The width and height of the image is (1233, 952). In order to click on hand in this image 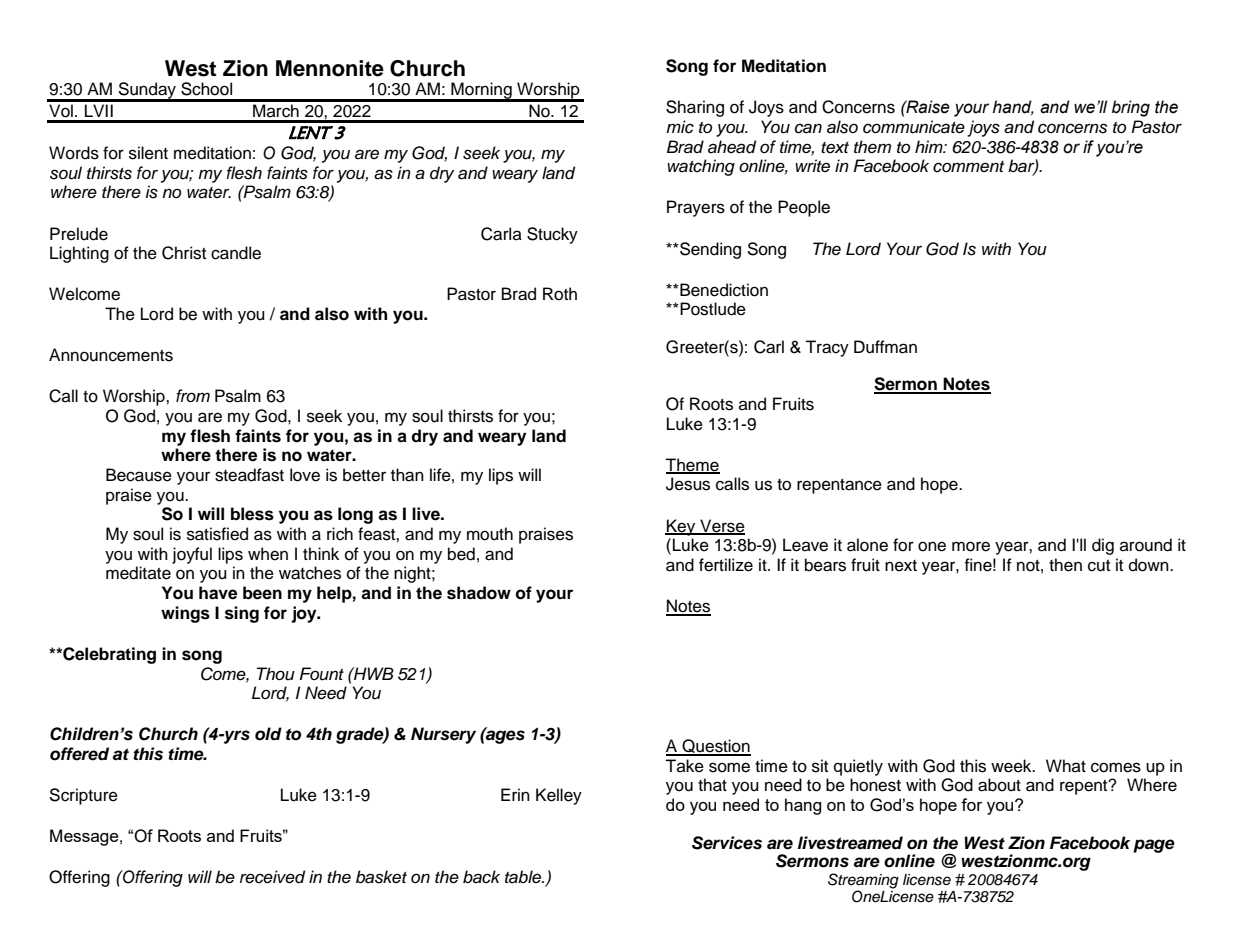, I will do `click(1013, 107)`.
